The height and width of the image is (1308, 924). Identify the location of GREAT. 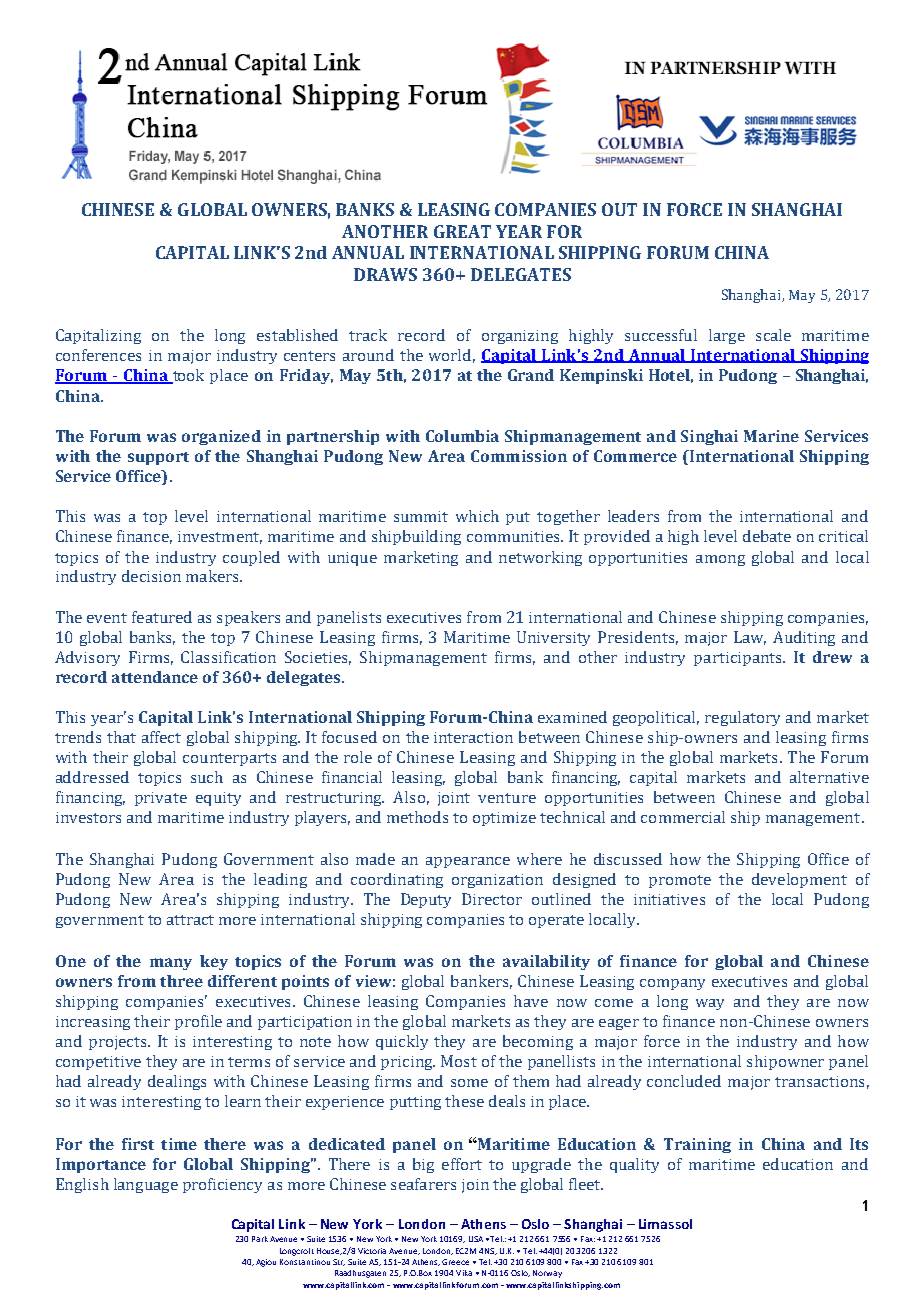
(462, 231).
